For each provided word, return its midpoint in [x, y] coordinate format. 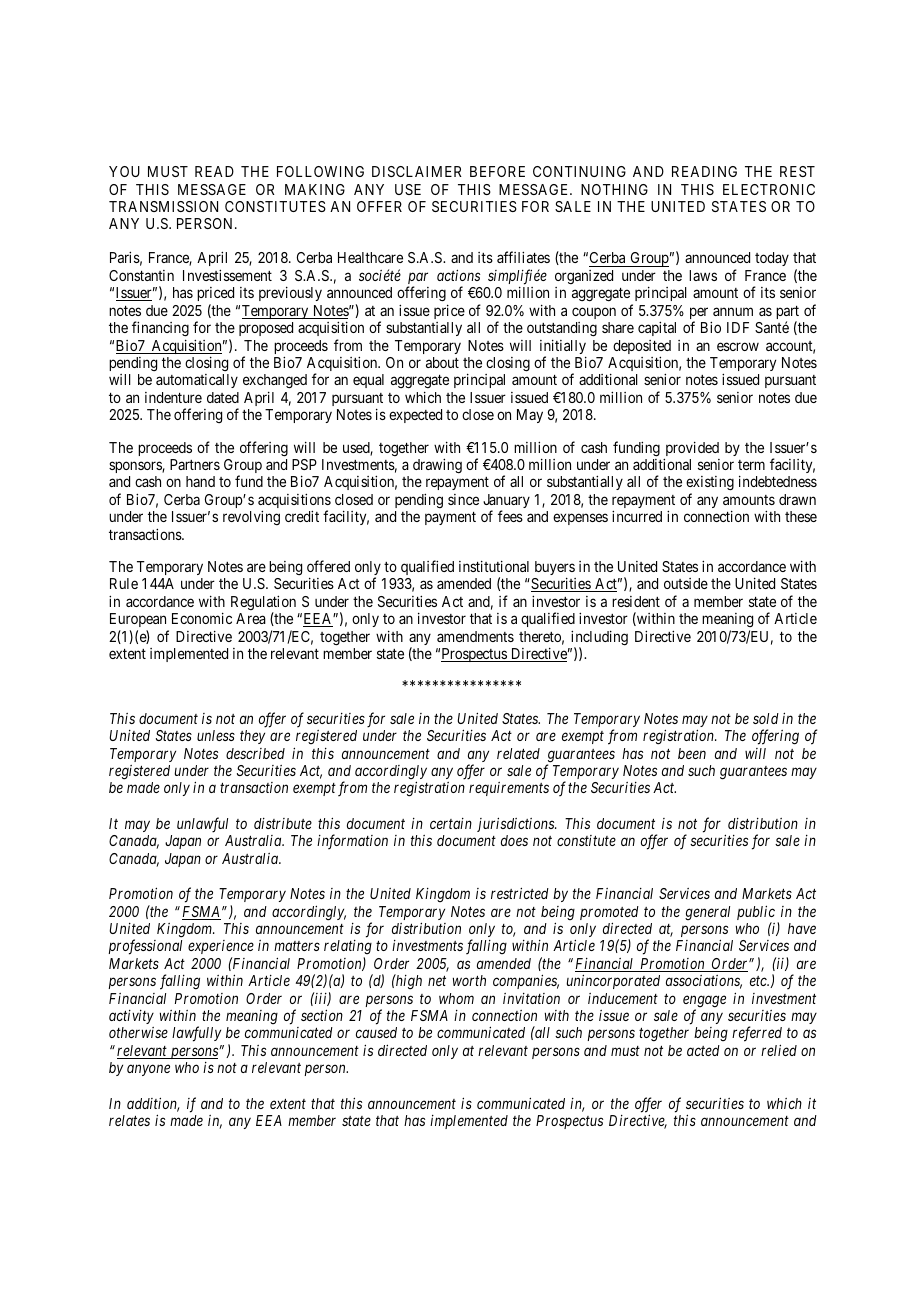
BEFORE [497, 171]
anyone [148, 1070]
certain [451, 823]
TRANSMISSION [163, 206]
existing [710, 485]
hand [200, 481]
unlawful [202, 825]
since [463, 499]
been [692, 753]
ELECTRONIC [769, 189]
